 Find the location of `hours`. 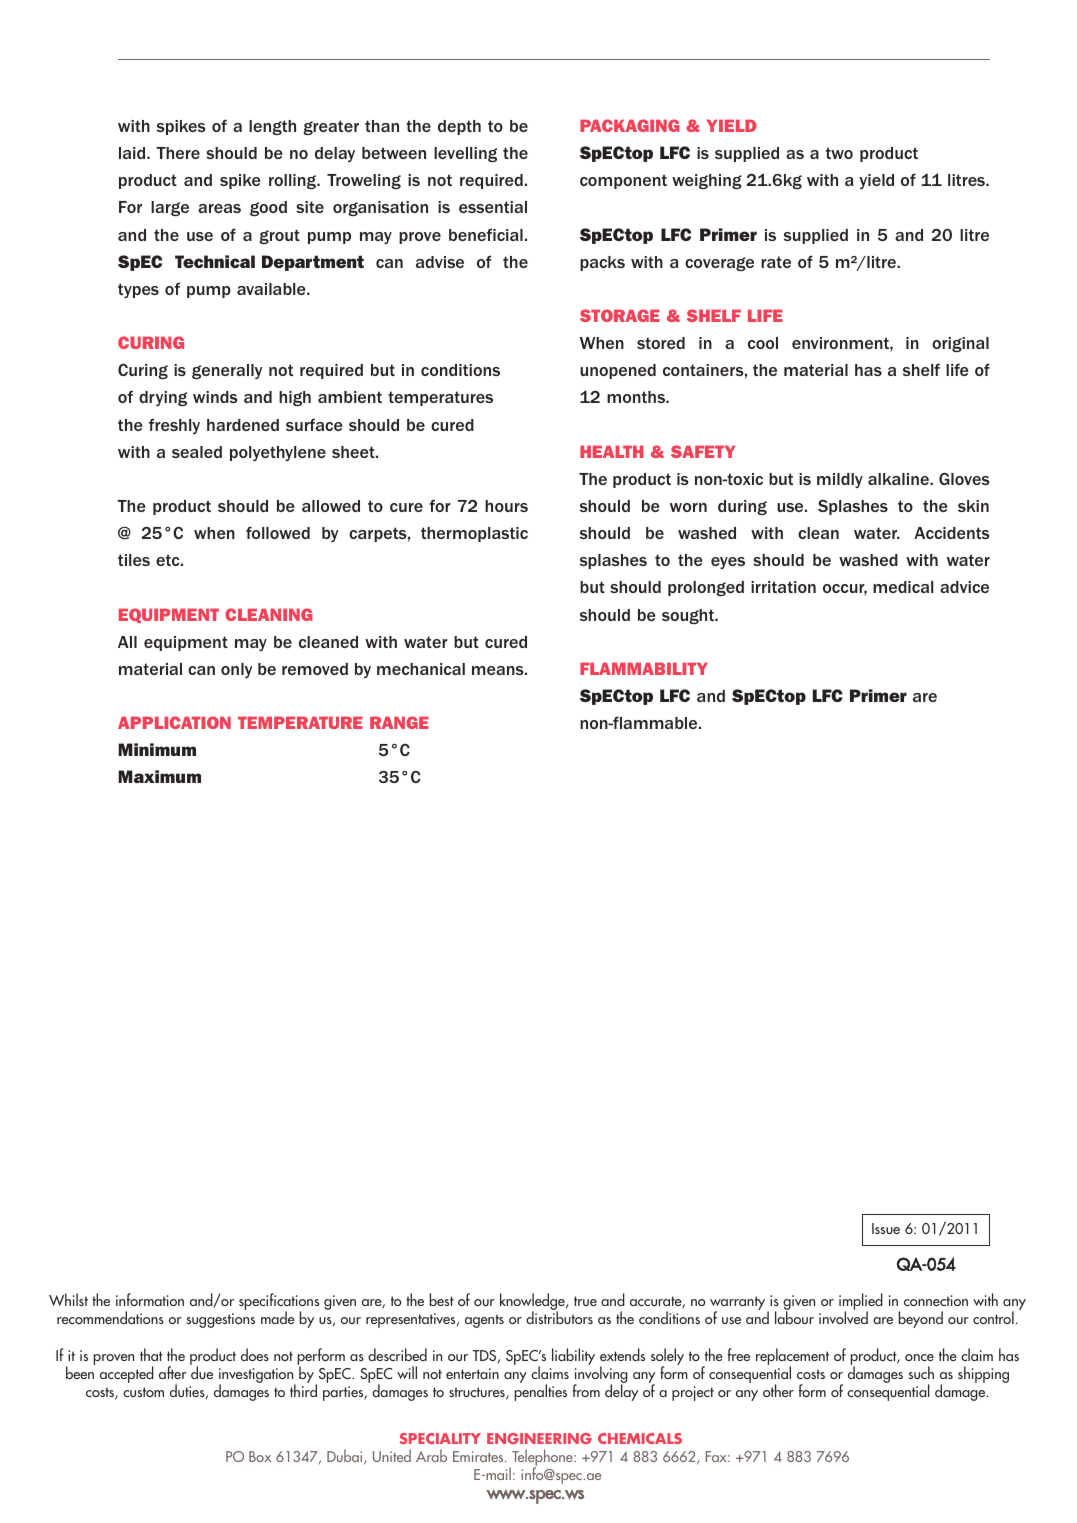

hours is located at coordinates (506, 506).
